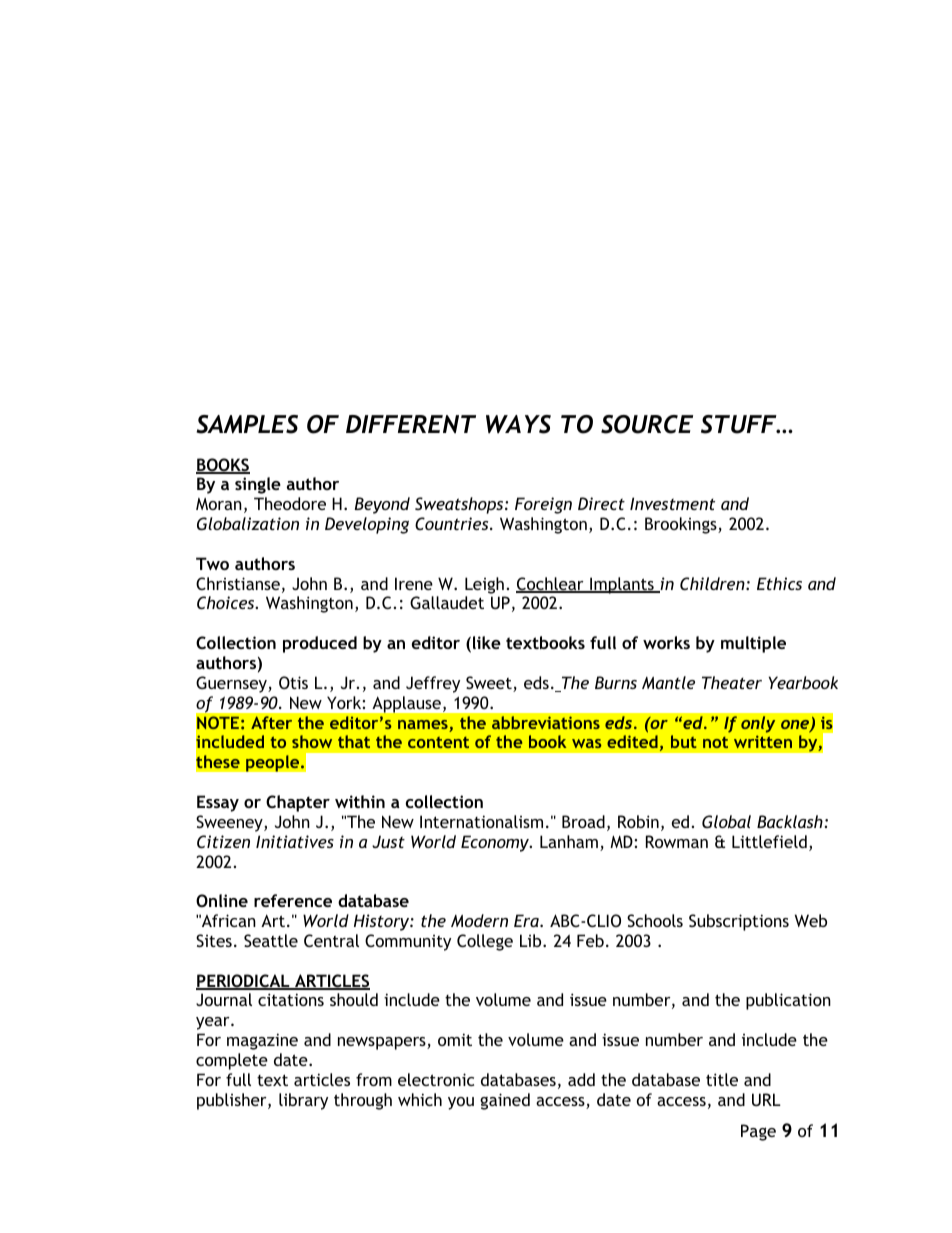 This screenshot has height=1233, width=952. Describe the element at coordinates (505, 1101) in the screenshot. I see `gained` at that location.
